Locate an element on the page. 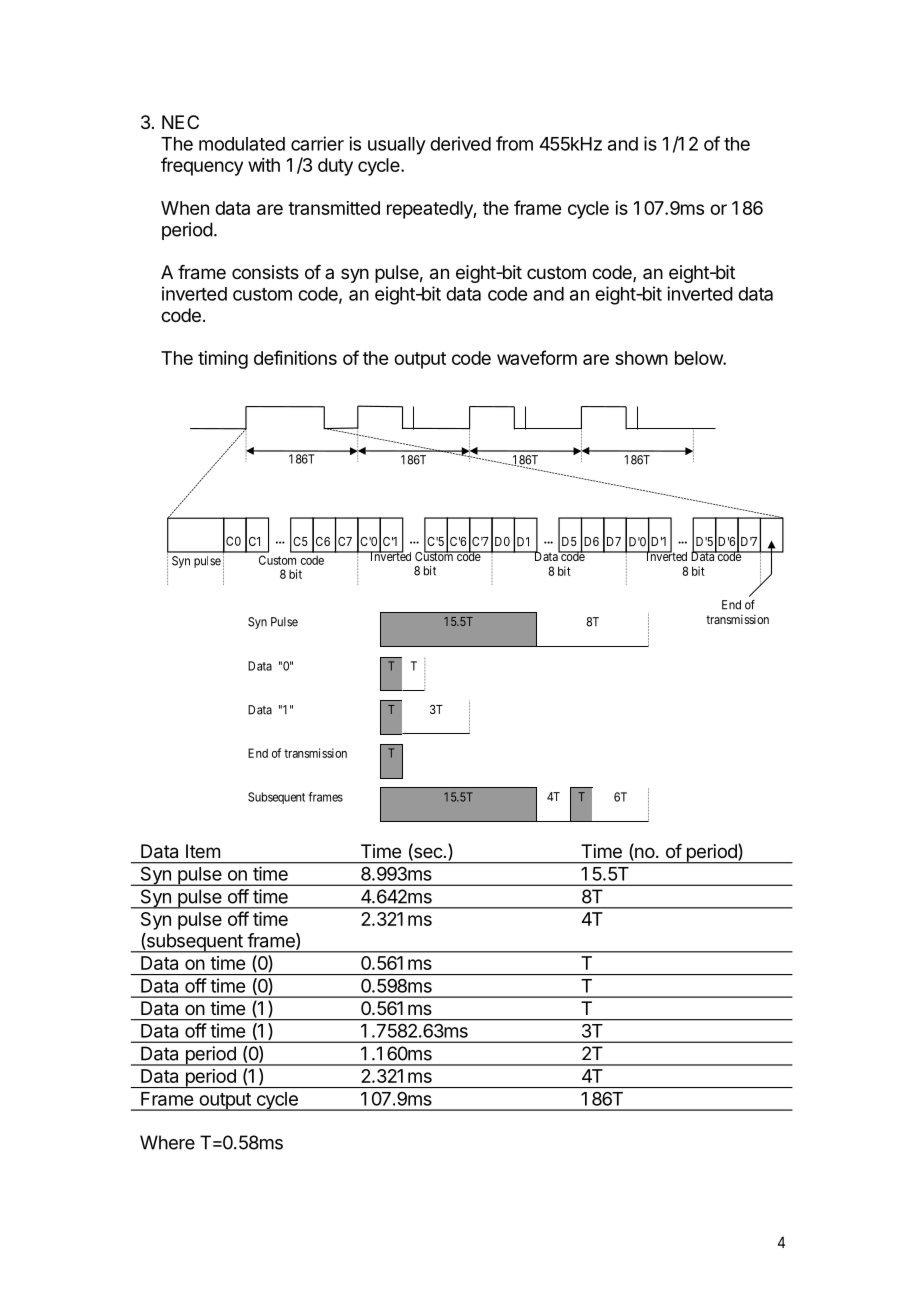  derived is located at coordinates (460, 143).
